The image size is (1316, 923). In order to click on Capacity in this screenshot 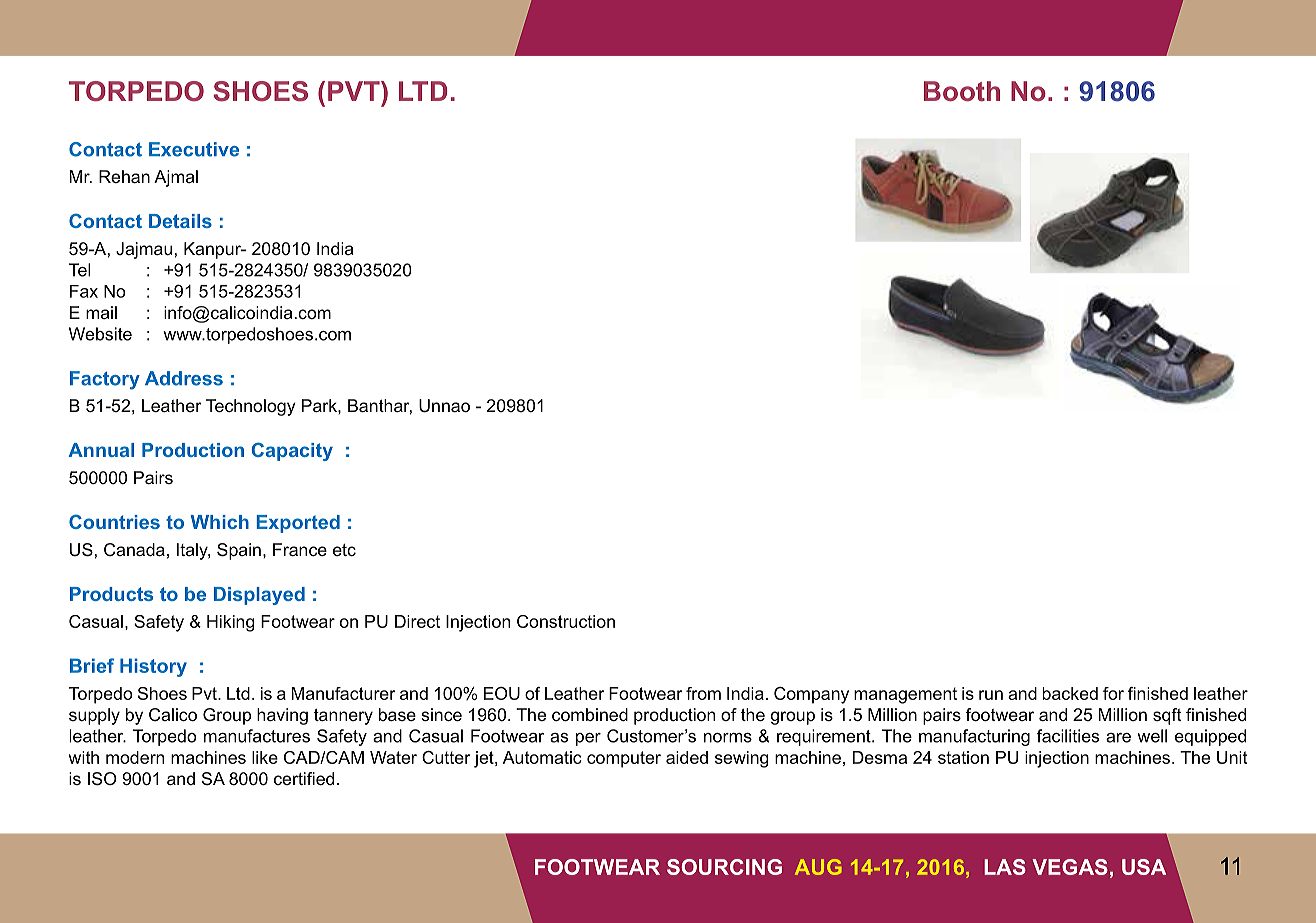, I will do `click(292, 451)`.
